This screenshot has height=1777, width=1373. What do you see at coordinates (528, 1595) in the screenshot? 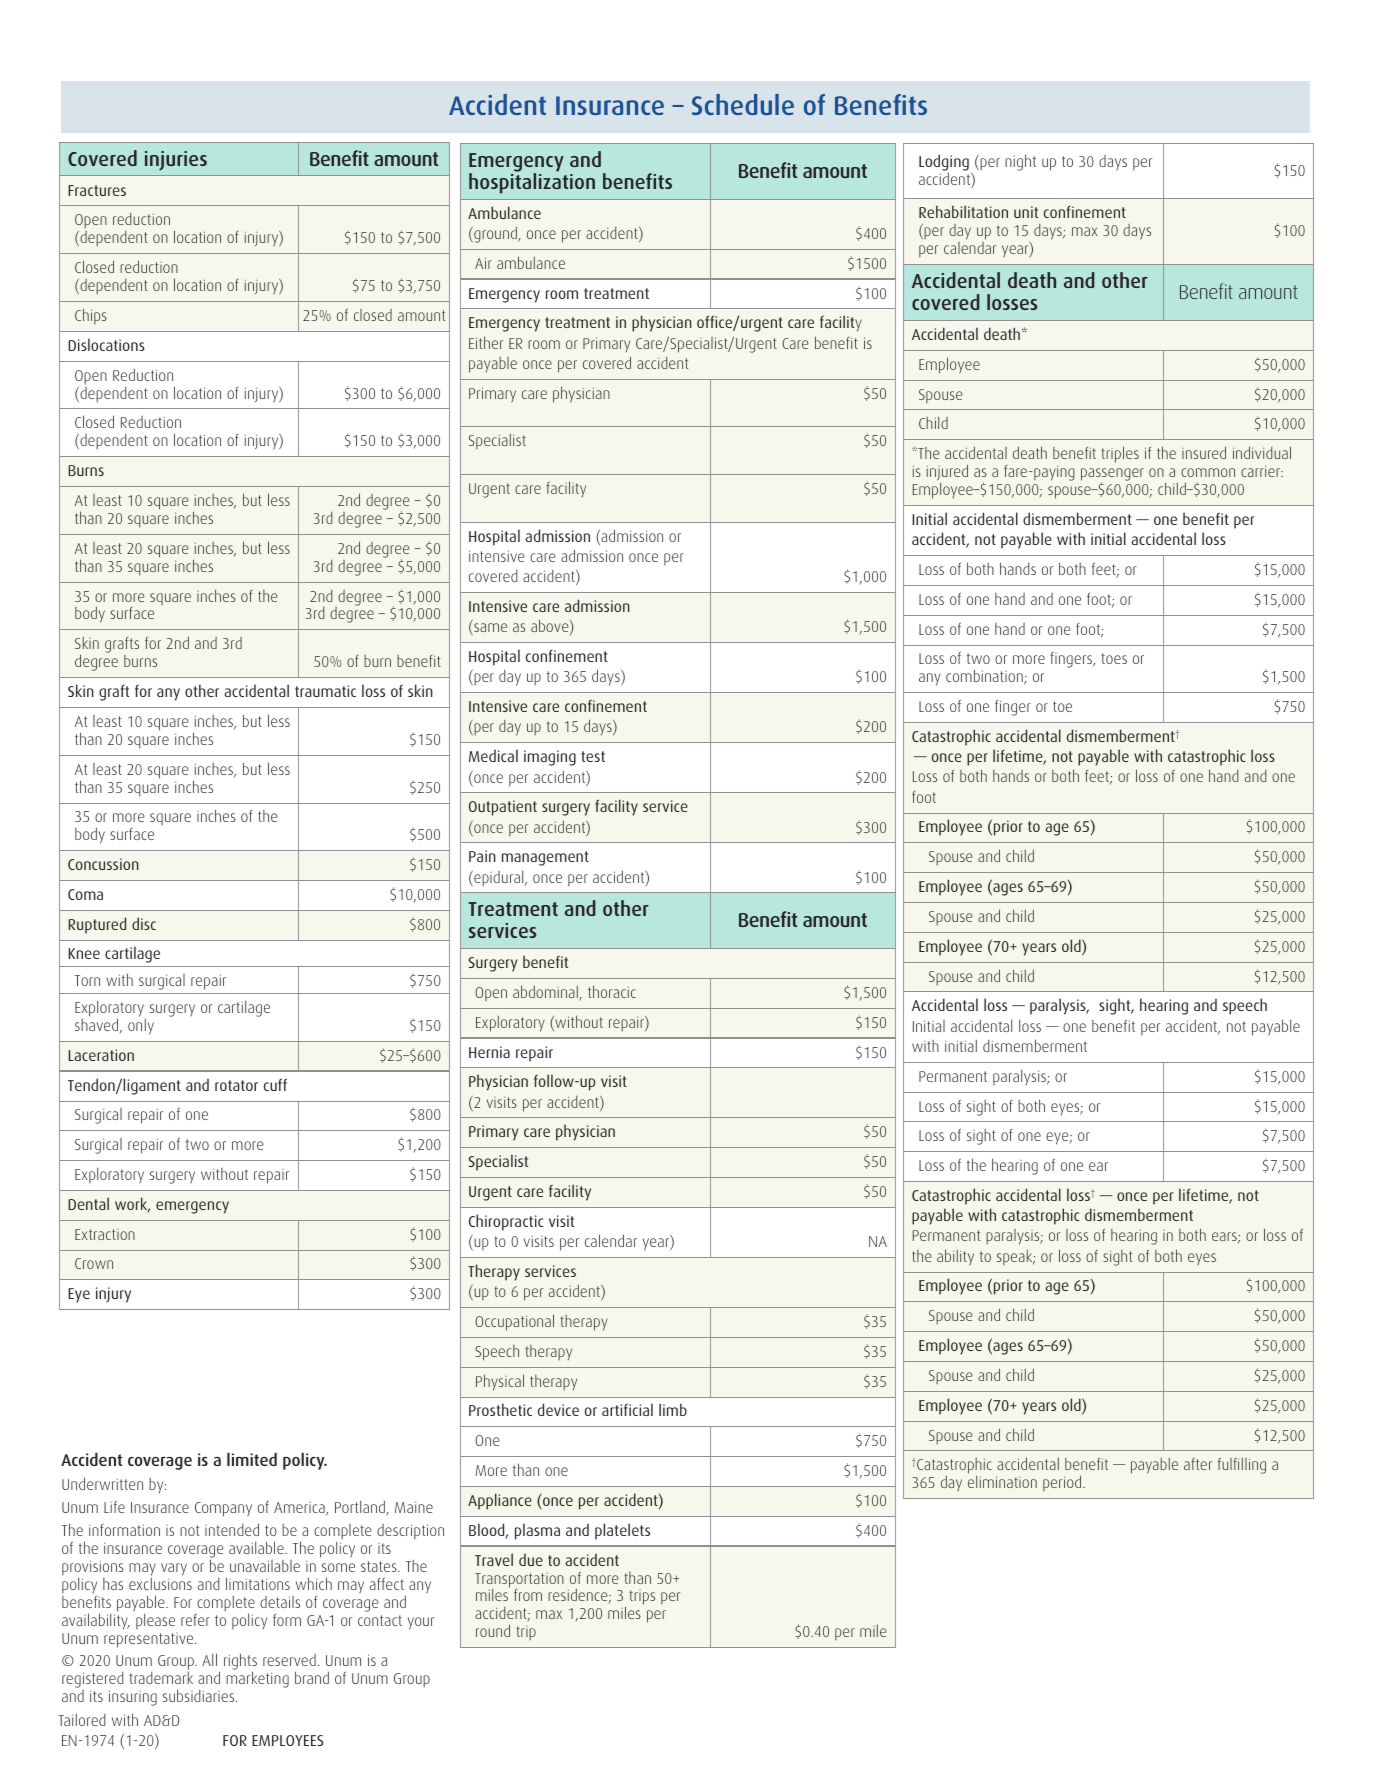
I see `from` at bounding box center [528, 1595].
